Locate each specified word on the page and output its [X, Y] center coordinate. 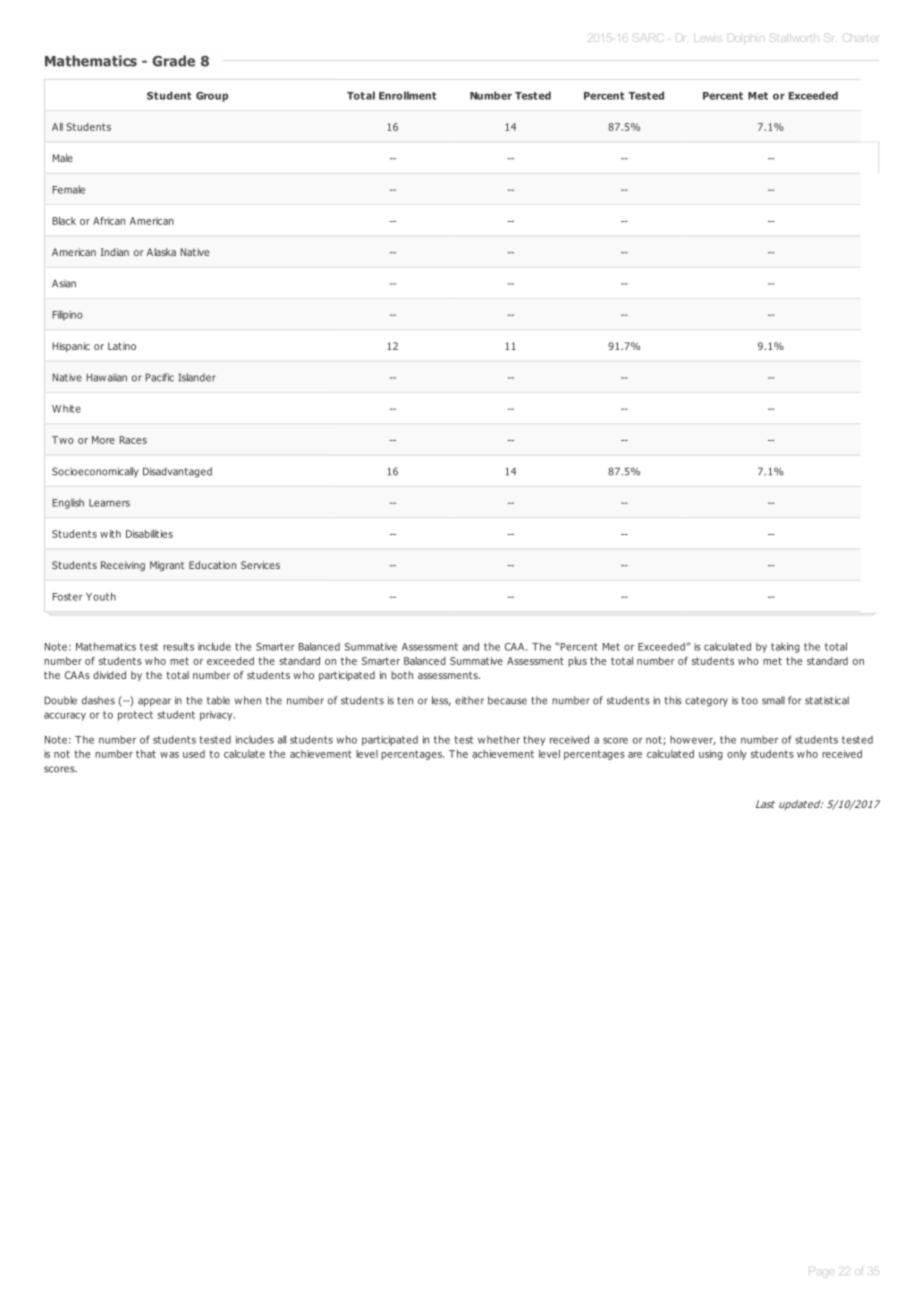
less [441, 701]
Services [260, 565]
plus [577, 662]
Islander [197, 377]
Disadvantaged [177, 472]
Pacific [160, 377]
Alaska [161, 252]
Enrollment [408, 95]
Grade [173, 61]
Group [212, 97]
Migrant [167, 566]
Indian [115, 252]
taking [785, 648]
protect [135, 716]
